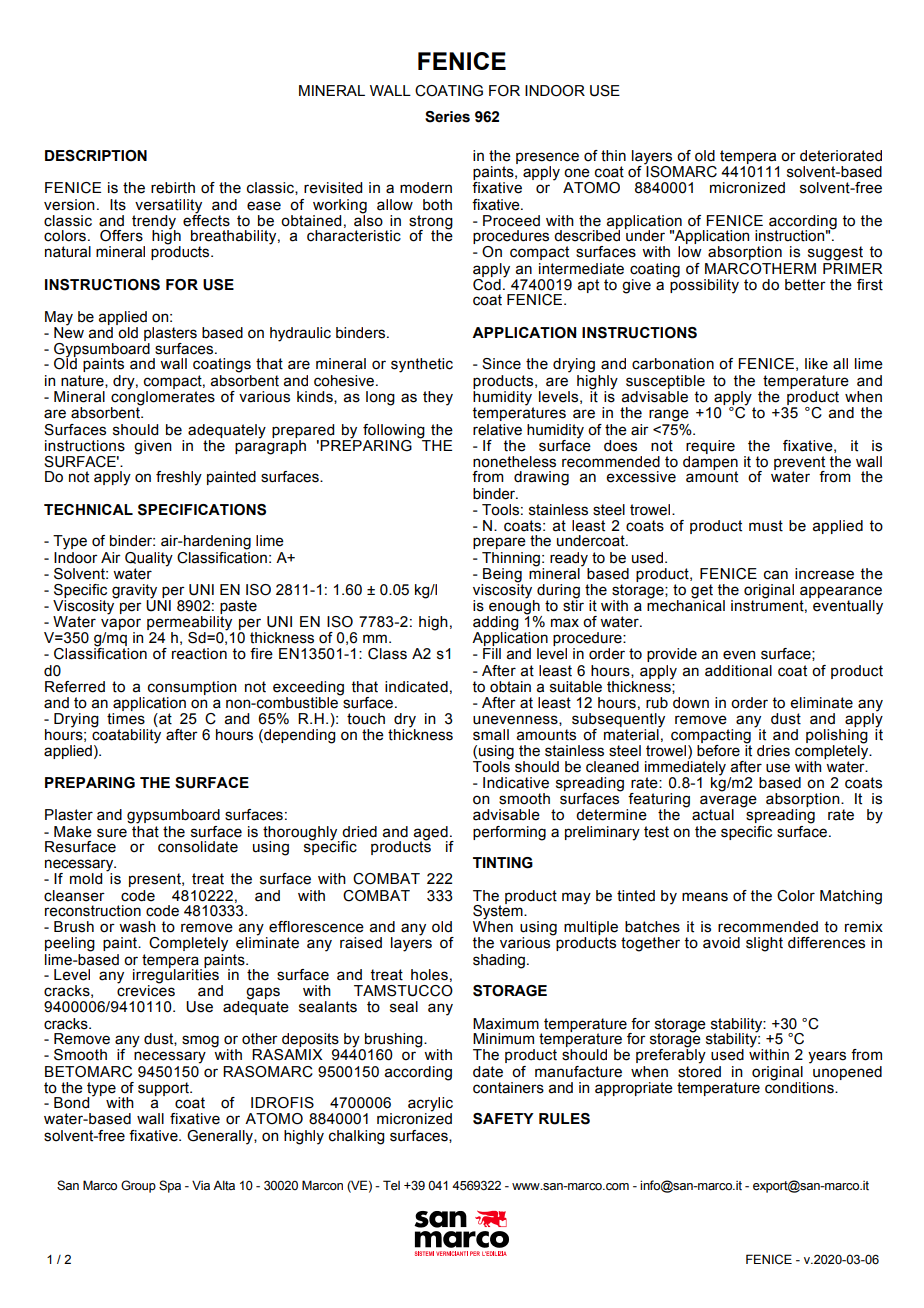  I want to click on Fill, so click(492, 653).
